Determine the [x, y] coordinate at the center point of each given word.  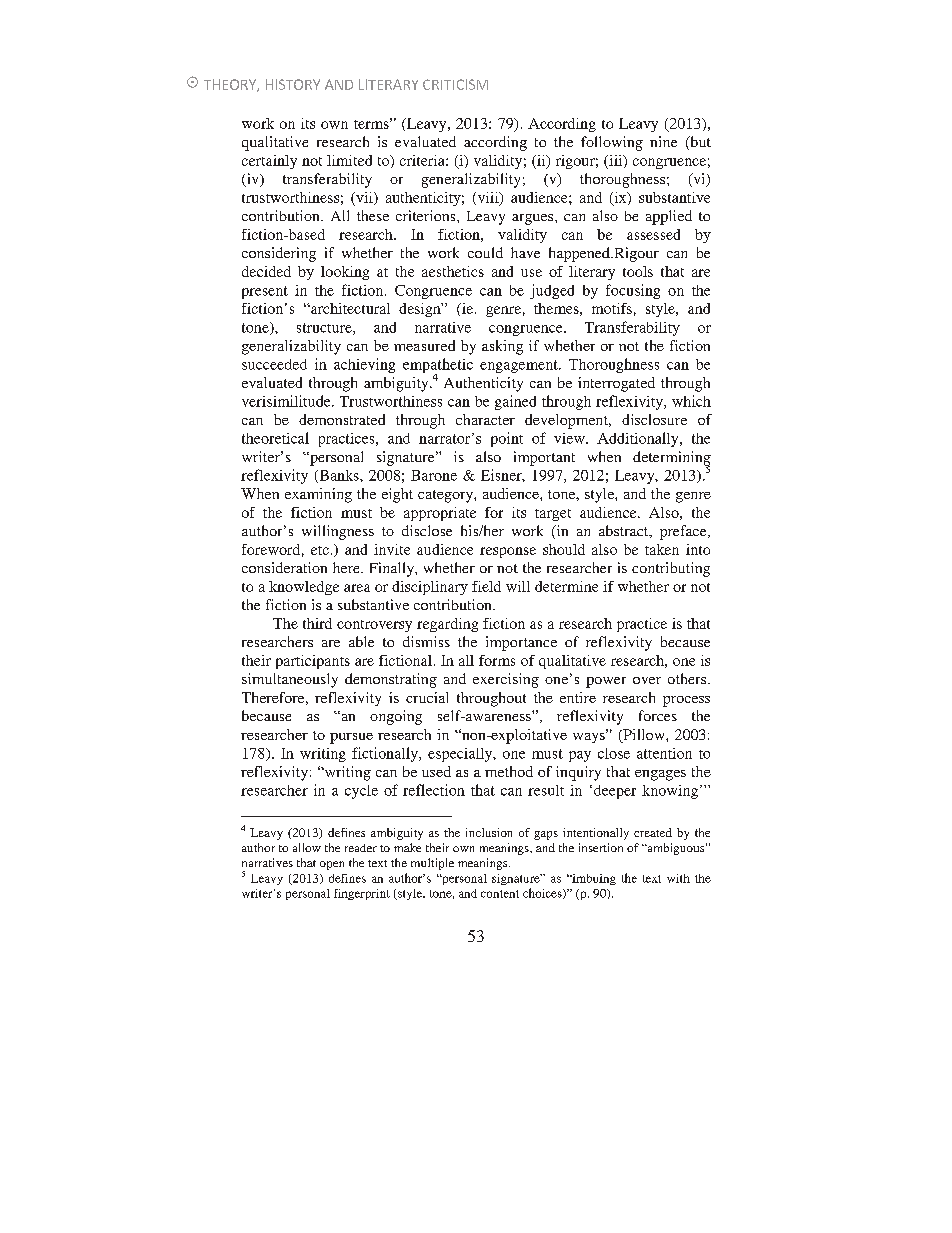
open [332, 865]
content [500, 894]
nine [663, 141]
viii [488, 198]
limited [349, 160]
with [678, 878]
